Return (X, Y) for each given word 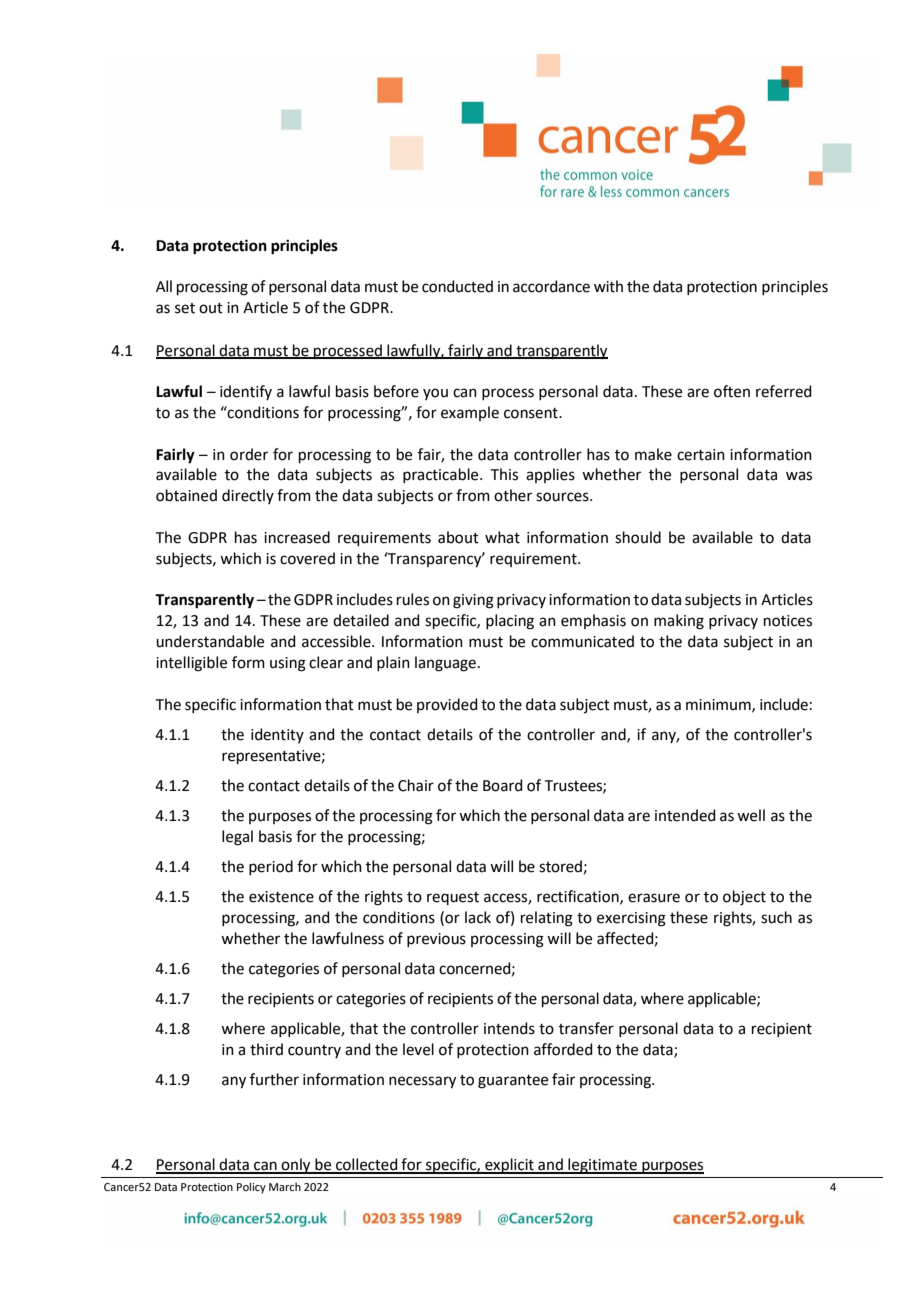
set (185, 308)
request (453, 898)
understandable (210, 641)
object (744, 898)
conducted (457, 286)
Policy (251, 1188)
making (679, 622)
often (732, 391)
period (271, 867)
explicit (509, 1166)
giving (473, 601)
